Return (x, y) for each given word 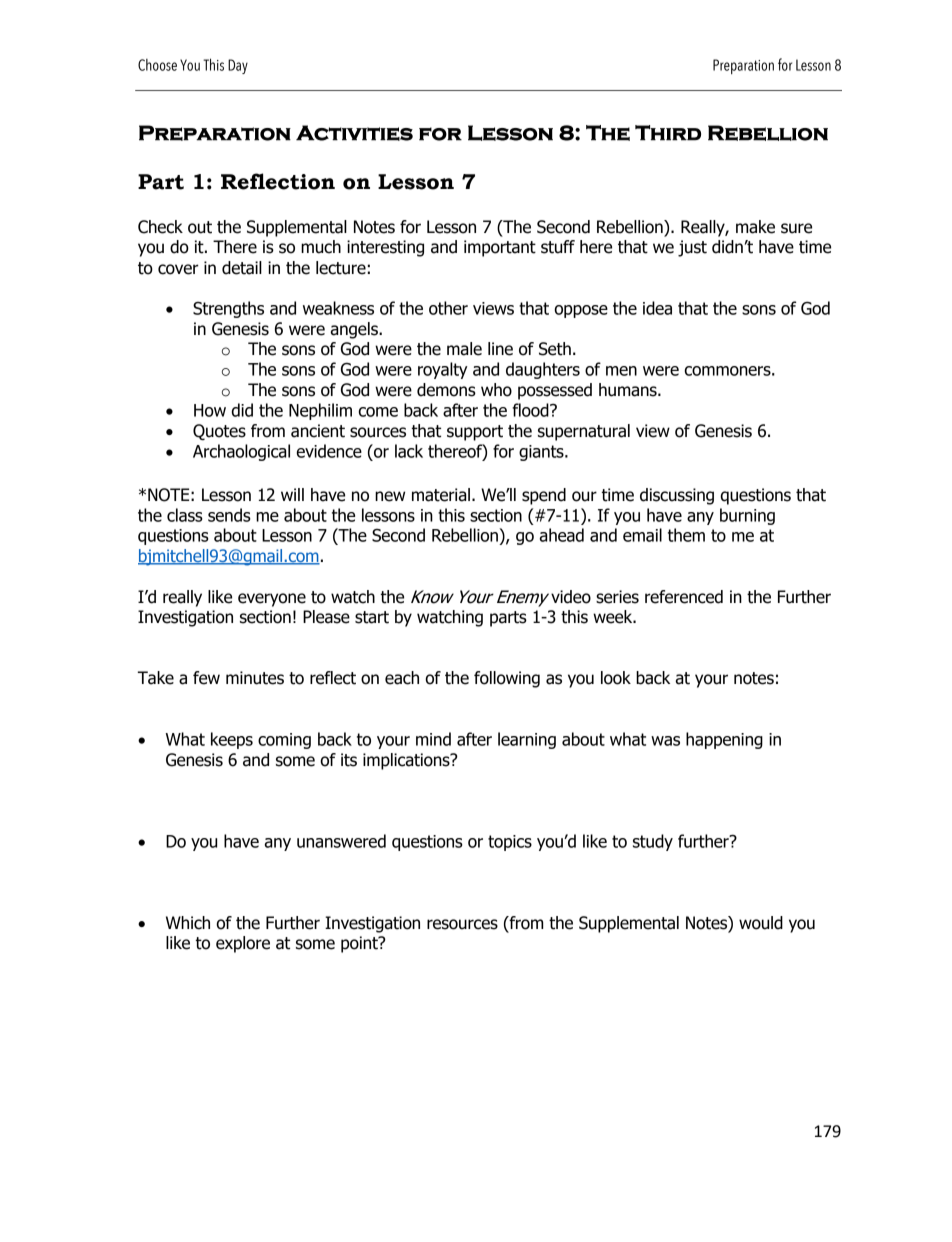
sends (229, 515)
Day (238, 66)
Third (668, 133)
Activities (354, 133)
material (441, 495)
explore (243, 944)
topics (510, 843)
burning (747, 516)
